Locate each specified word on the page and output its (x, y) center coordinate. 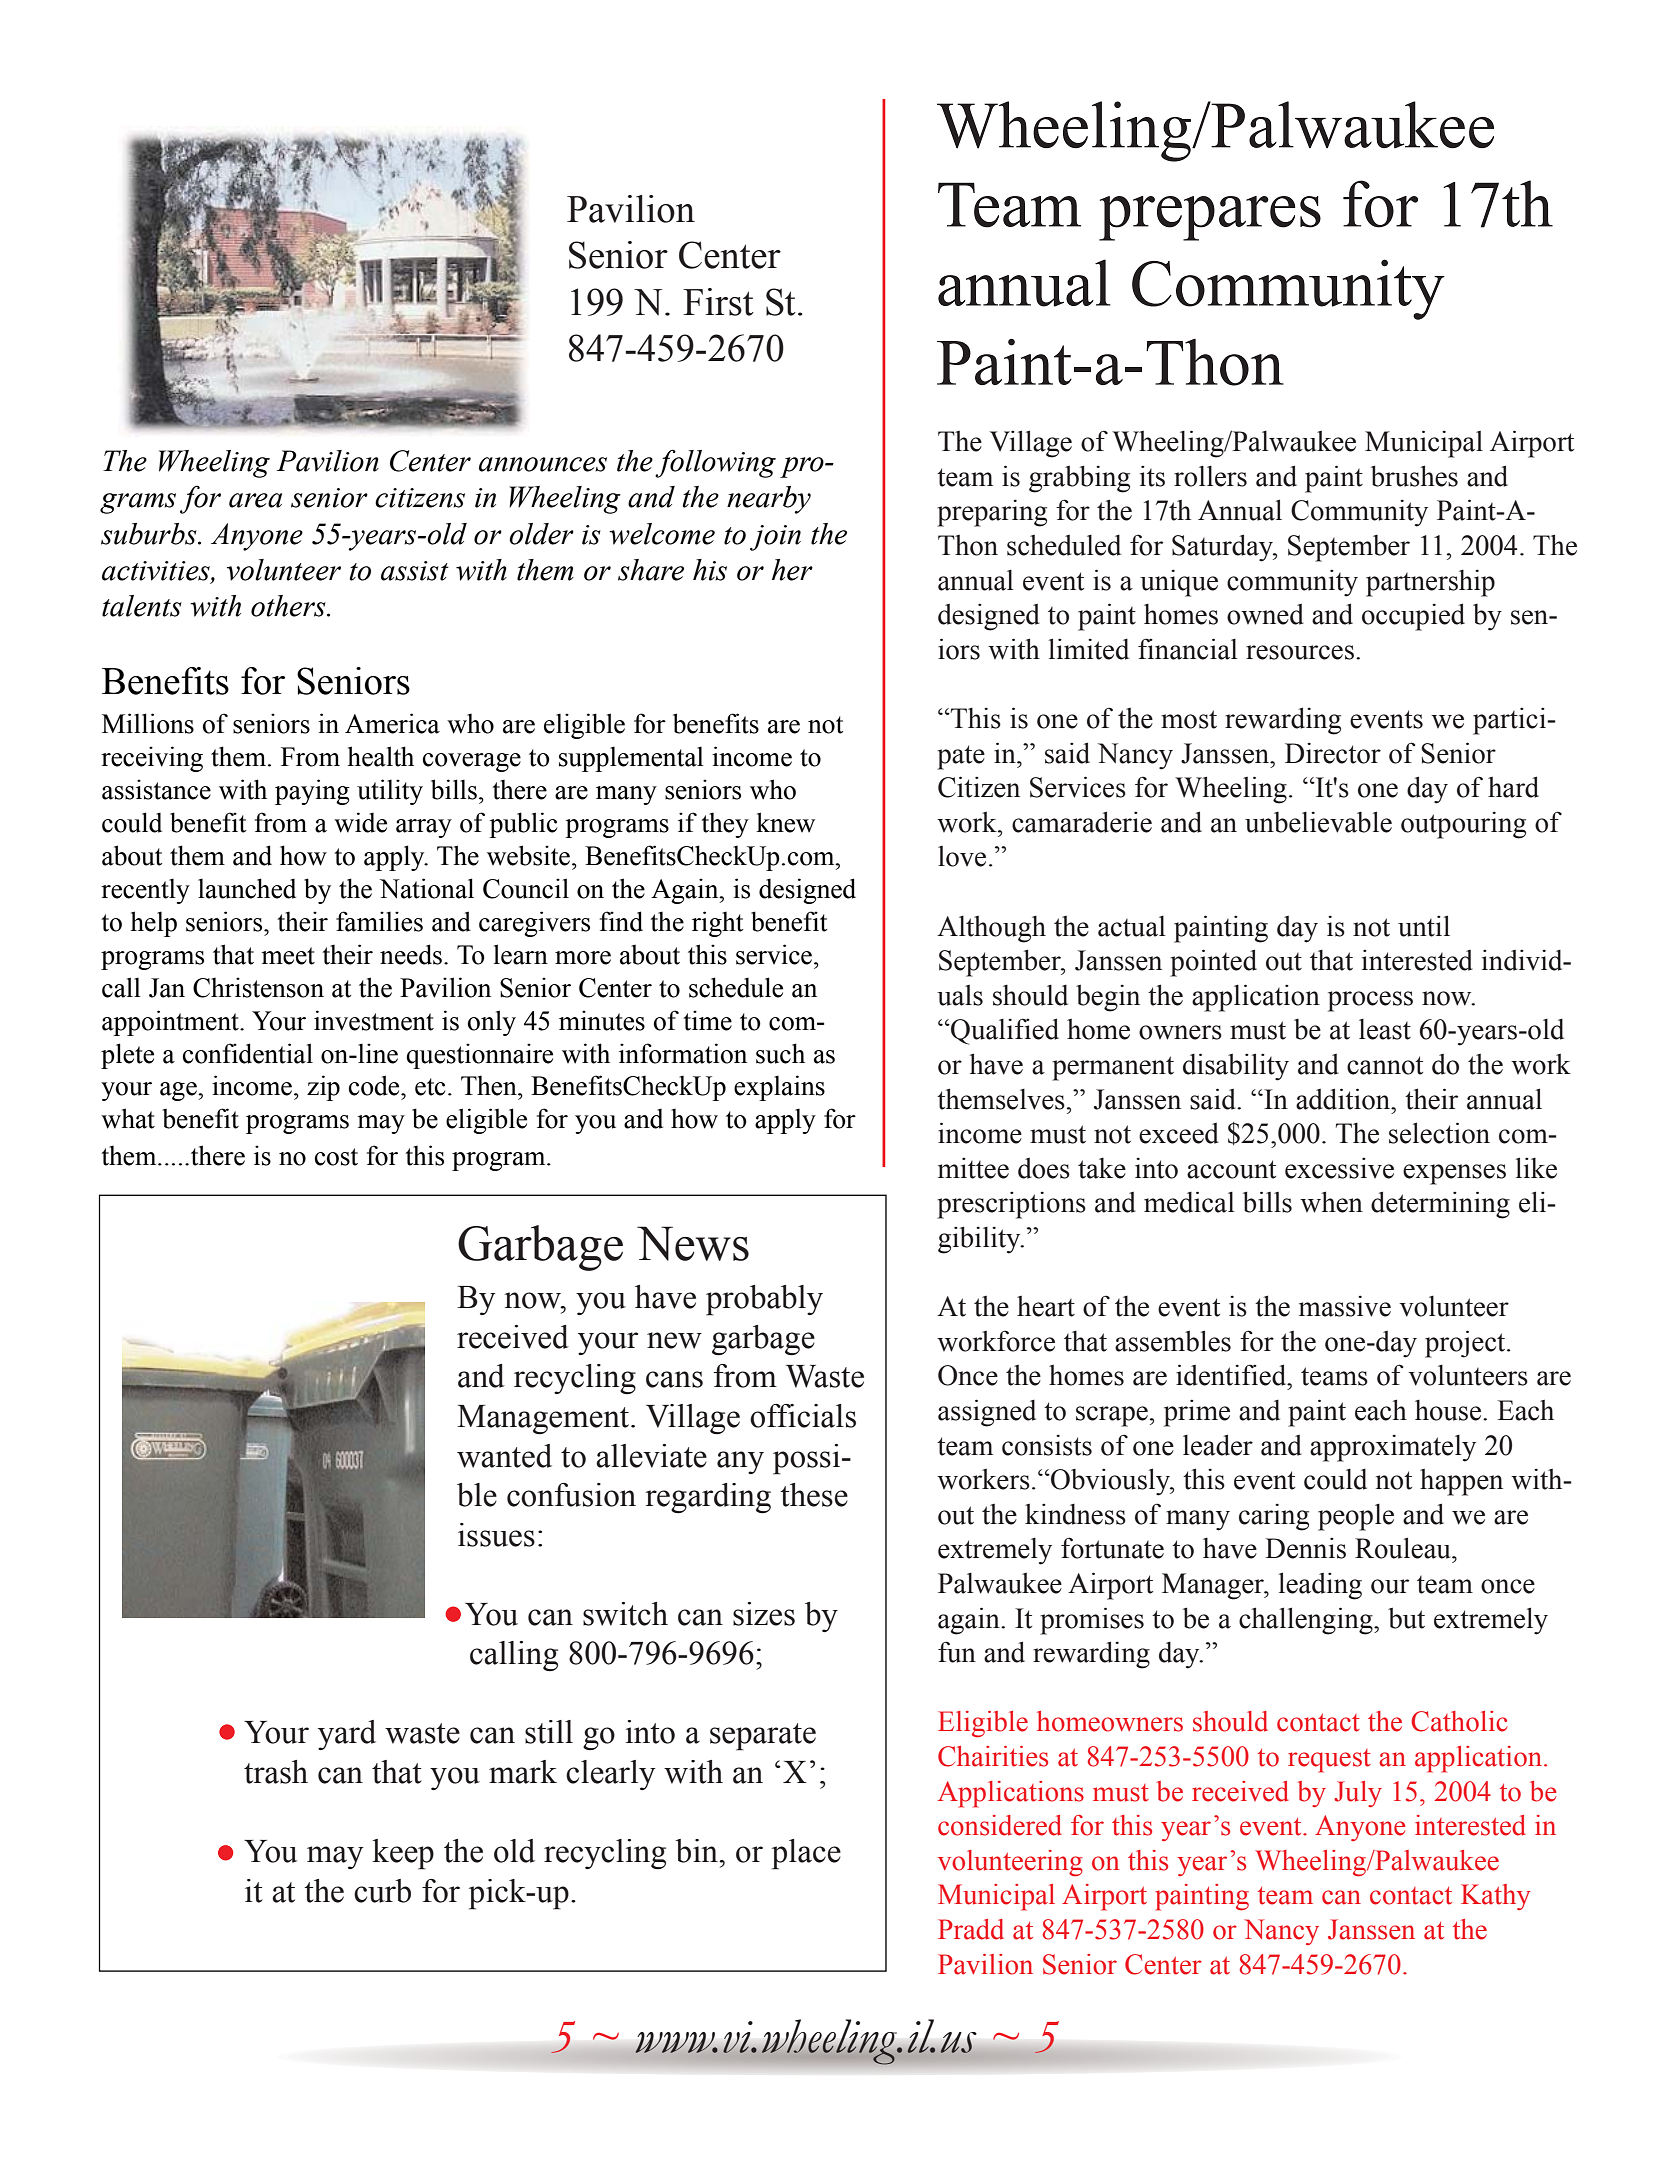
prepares (1210, 218)
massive (1345, 1306)
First (718, 302)
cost (336, 1157)
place (806, 1854)
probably (764, 1300)
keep (403, 1854)
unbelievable (1318, 822)
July (1358, 1794)
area (255, 500)
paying (312, 792)
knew (785, 822)
